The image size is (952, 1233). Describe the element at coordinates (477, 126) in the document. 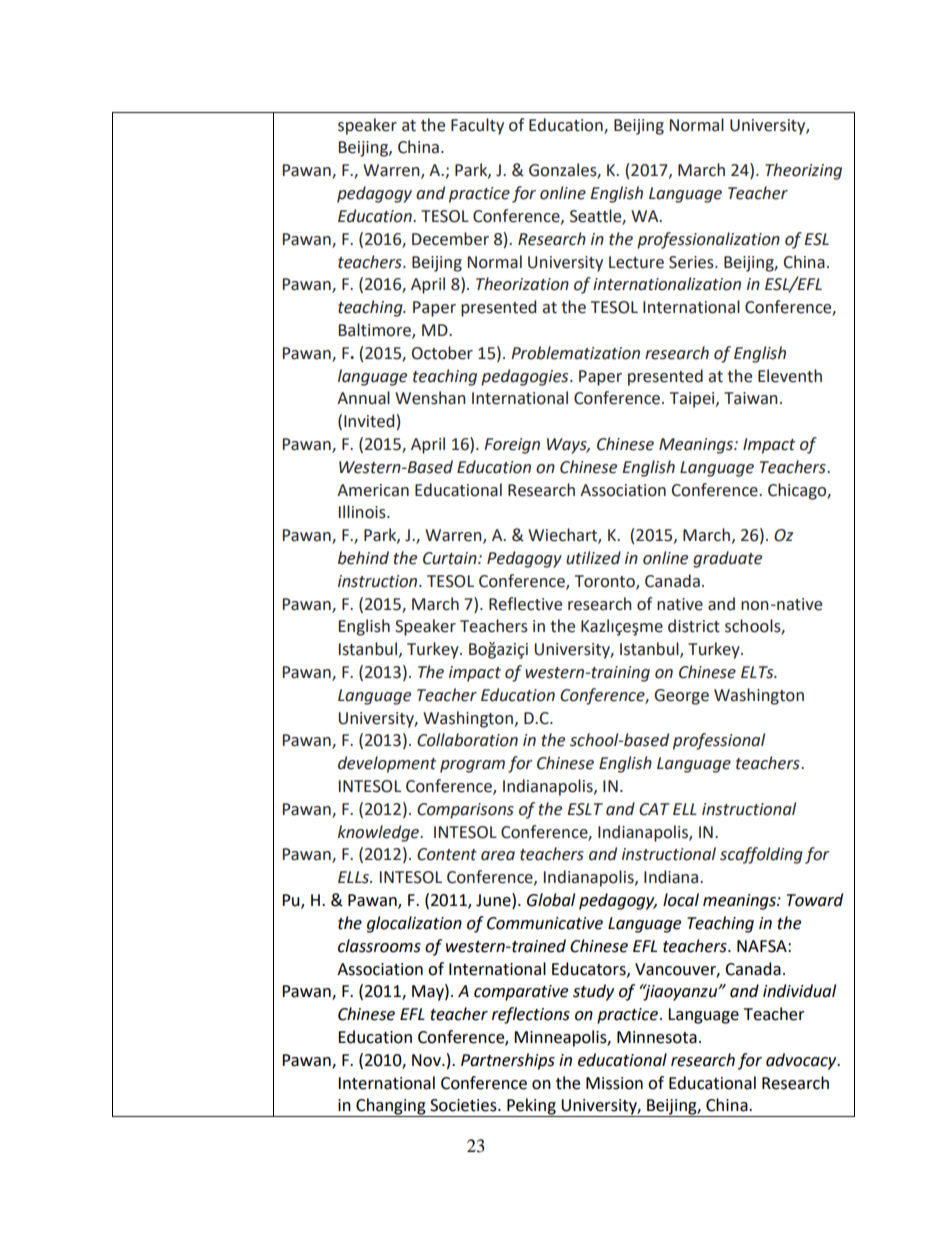

I see `Faculty` at that location.
